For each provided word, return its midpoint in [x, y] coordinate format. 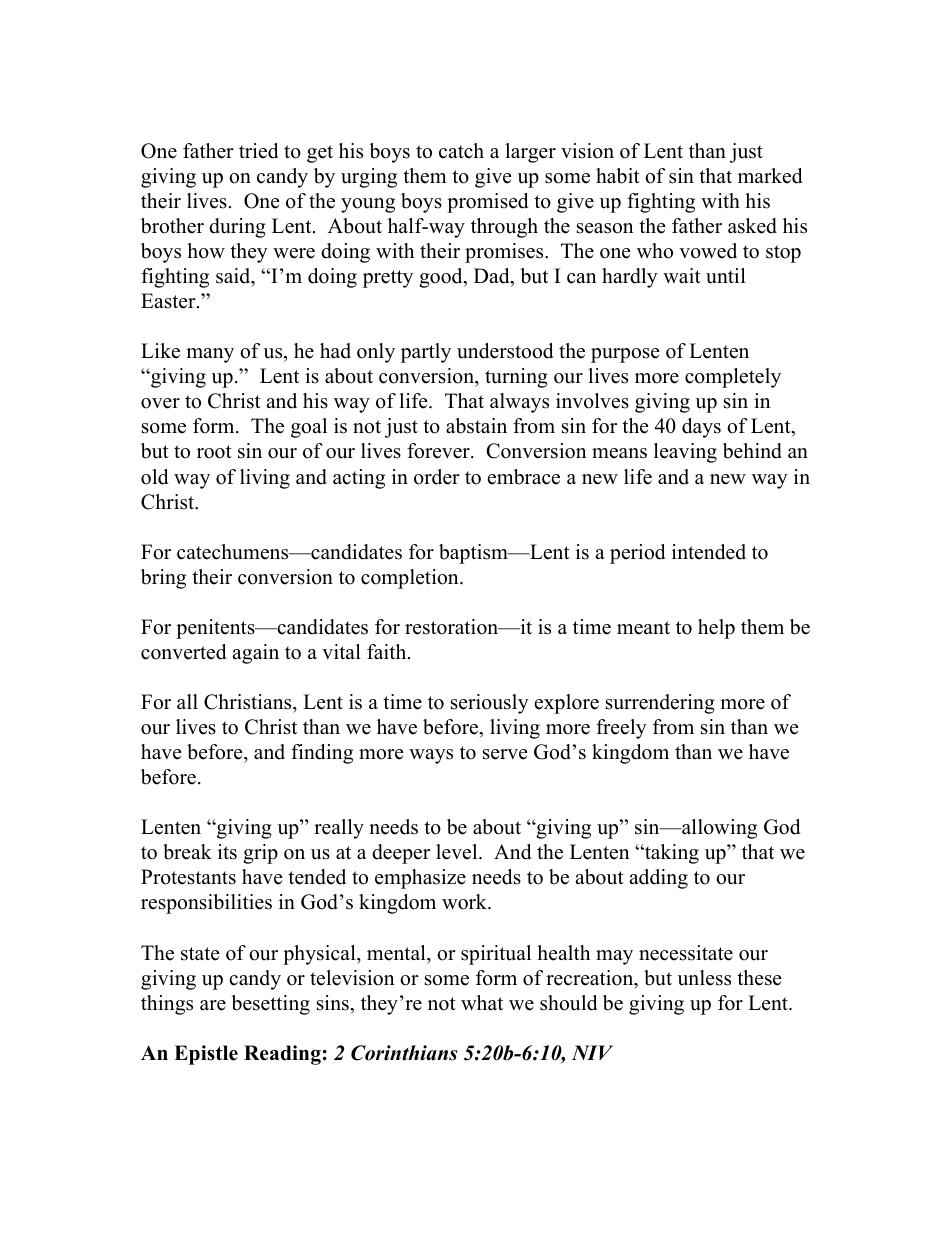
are [213, 1005]
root [214, 452]
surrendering [660, 704]
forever [439, 451]
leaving [685, 453]
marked [770, 176]
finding [322, 754]
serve [505, 754]
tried [258, 151]
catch [461, 151]
